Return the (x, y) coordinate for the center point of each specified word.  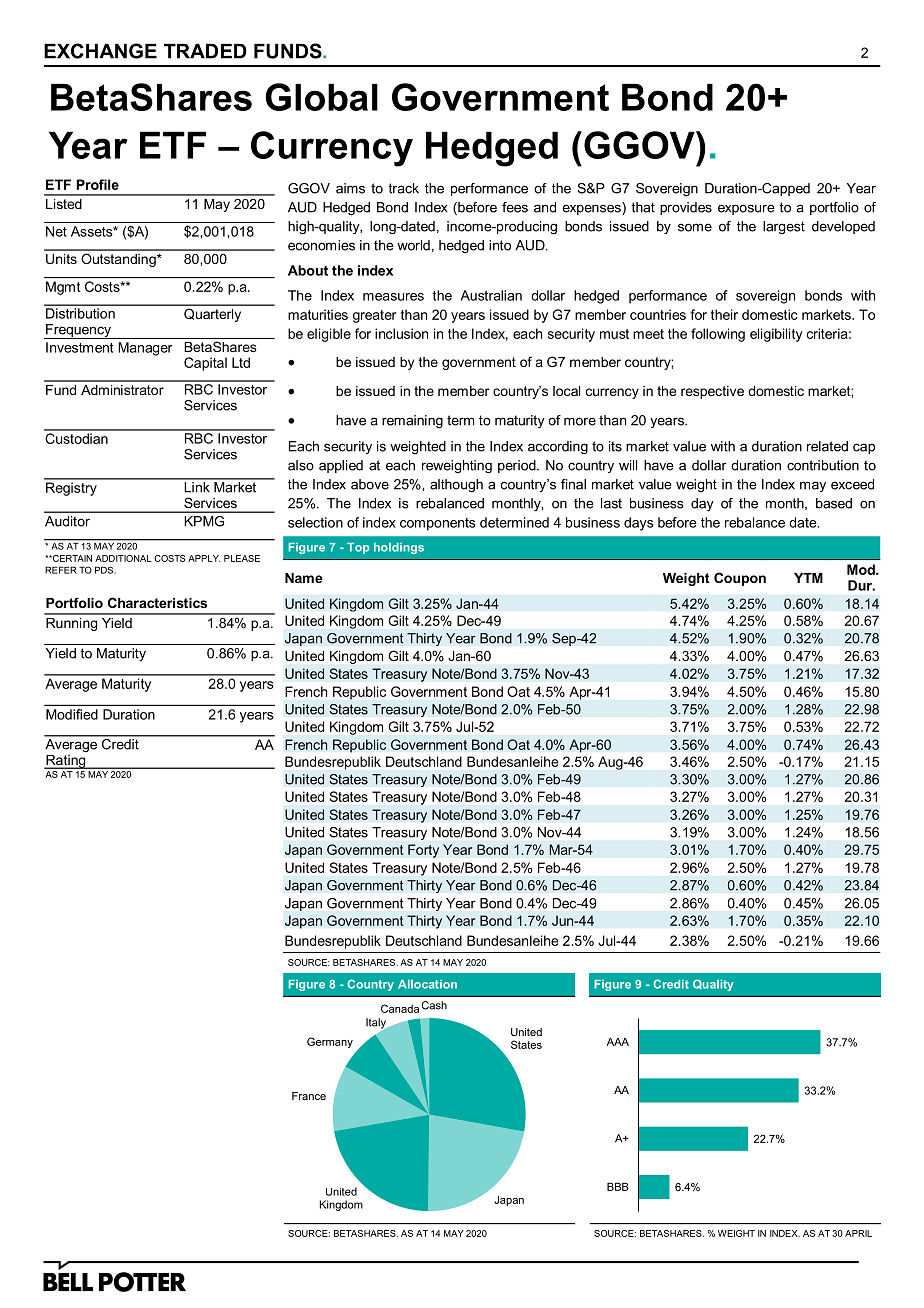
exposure (746, 209)
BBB (618, 1186)
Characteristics (157, 602)
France (309, 1096)
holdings (399, 548)
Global (321, 97)
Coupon (740, 579)
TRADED (205, 51)
